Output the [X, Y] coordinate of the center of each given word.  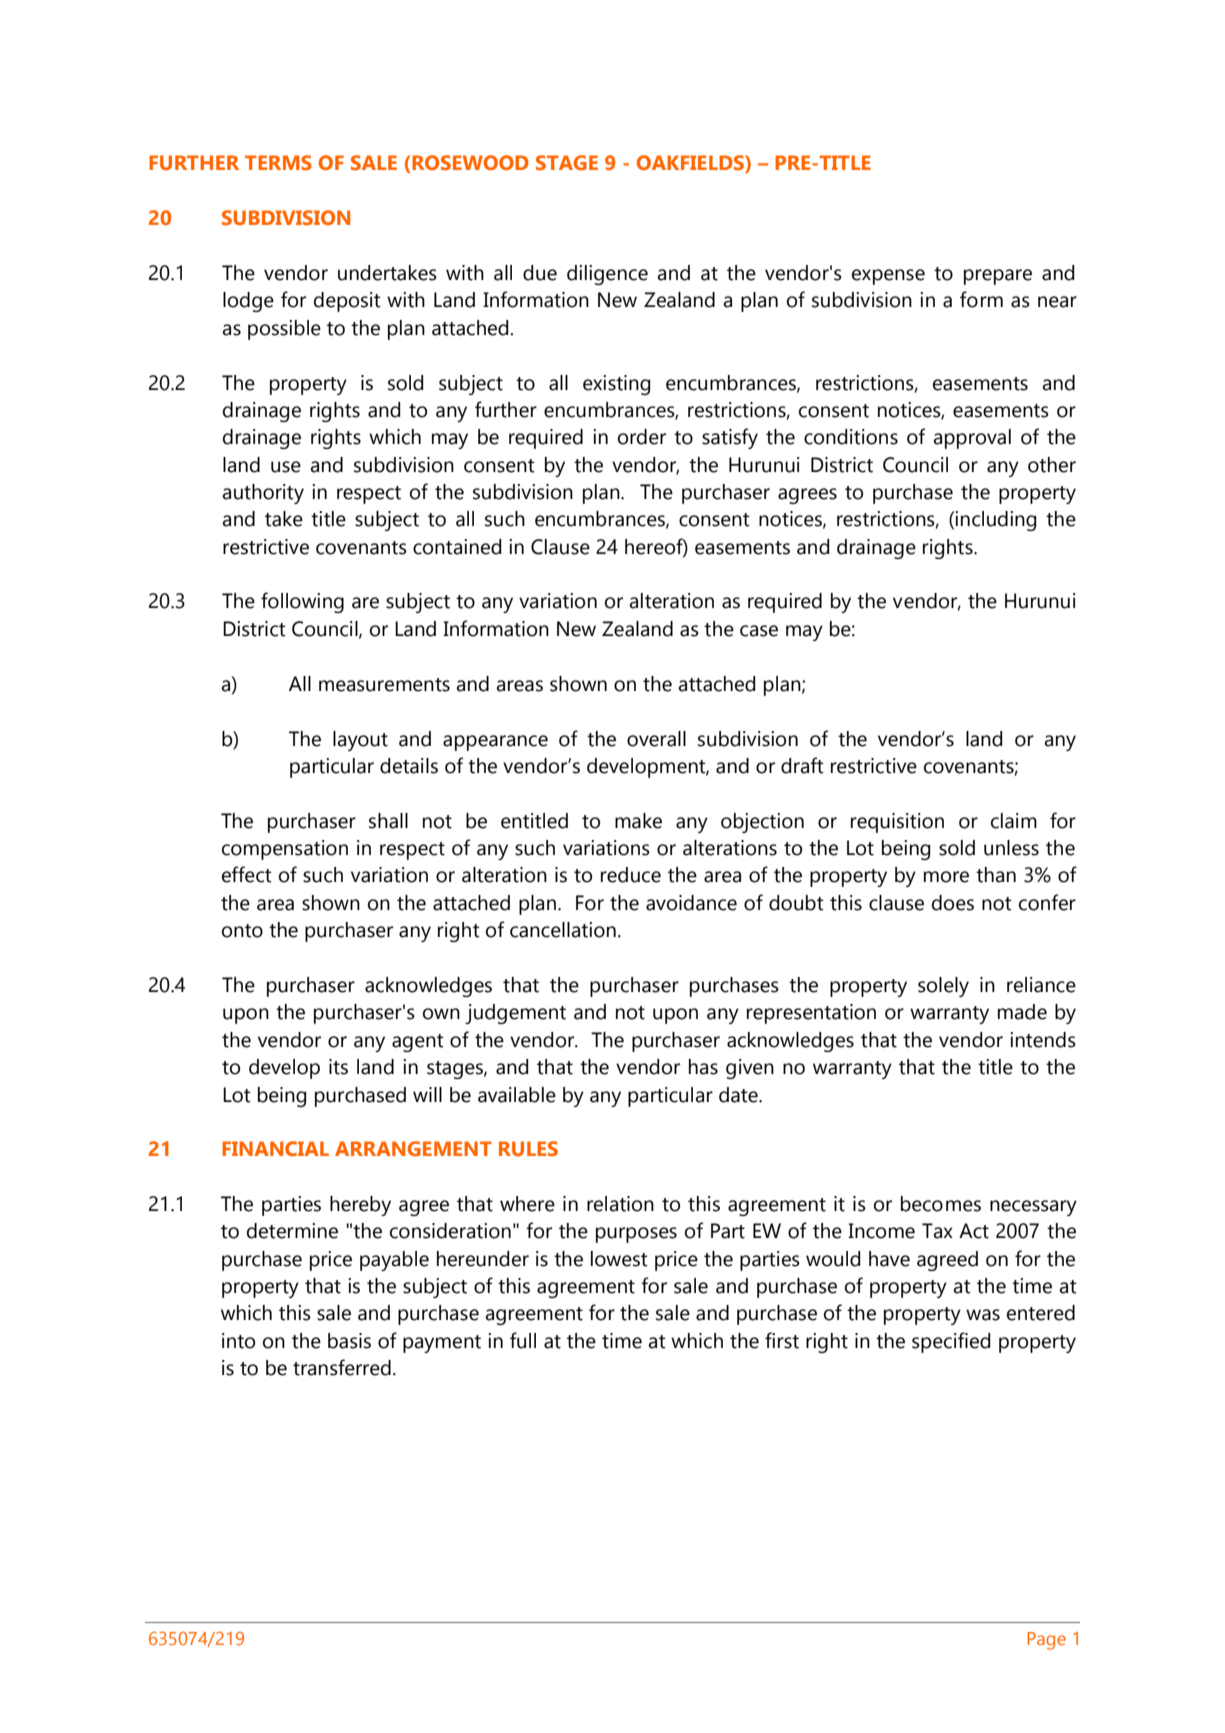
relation [620, 1204]
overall [656, 739]
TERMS [278, 162]
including [996, 521]
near [1057, 302]
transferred [342, 1367]
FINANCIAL [275, 1148]
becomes [941, 1204]
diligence [607, 275]
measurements [384, 685]
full [523, 1340]
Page [1047, 1641]
